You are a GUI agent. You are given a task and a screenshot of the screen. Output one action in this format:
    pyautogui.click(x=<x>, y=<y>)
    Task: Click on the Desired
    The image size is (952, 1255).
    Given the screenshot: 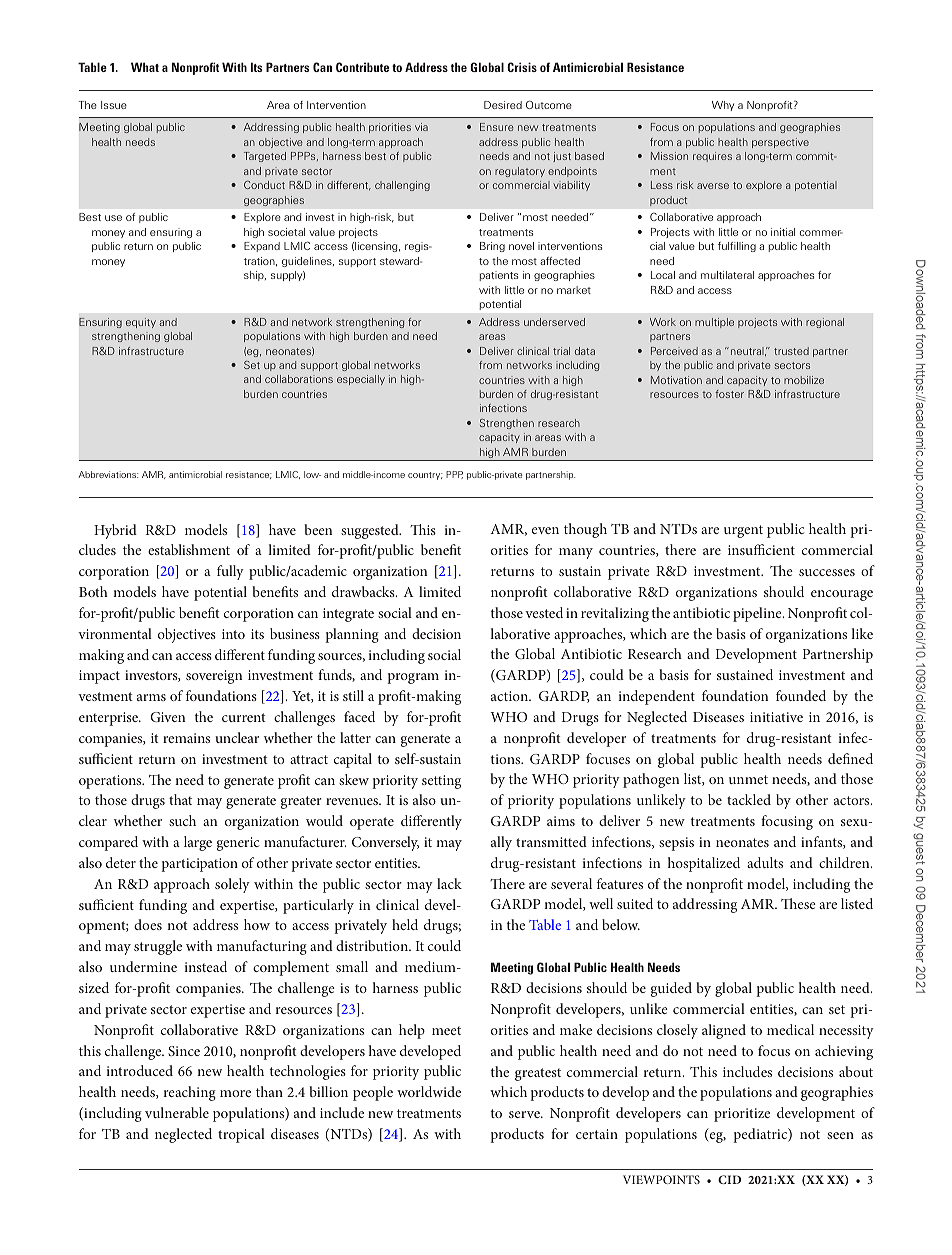 What is the action you would take?
    pyautogui.click(x=503, y=105)
